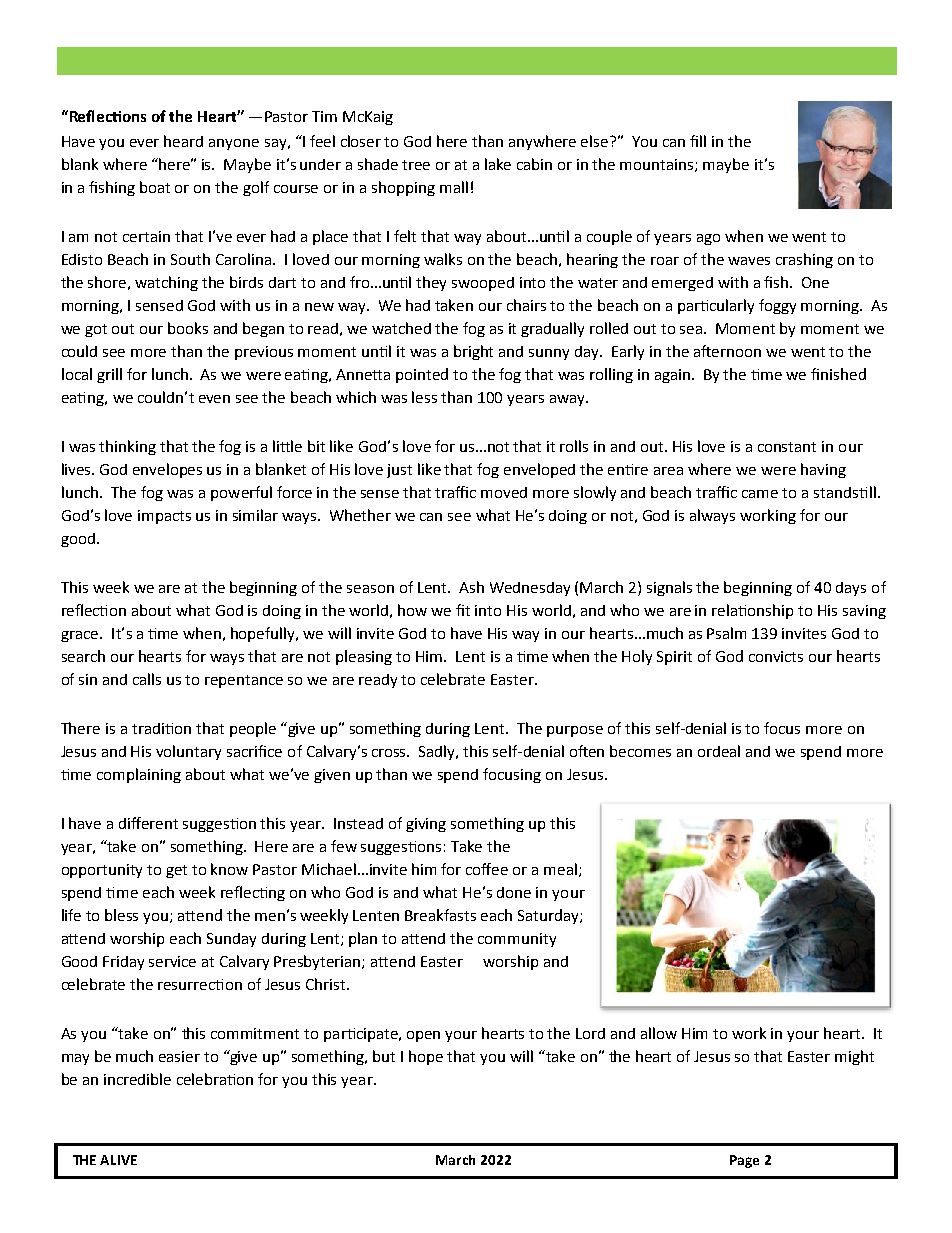 The height and width of the page is (1233, 952). Describe the element at coordinates (698, 141) in the page. I see `fill` at that location.
